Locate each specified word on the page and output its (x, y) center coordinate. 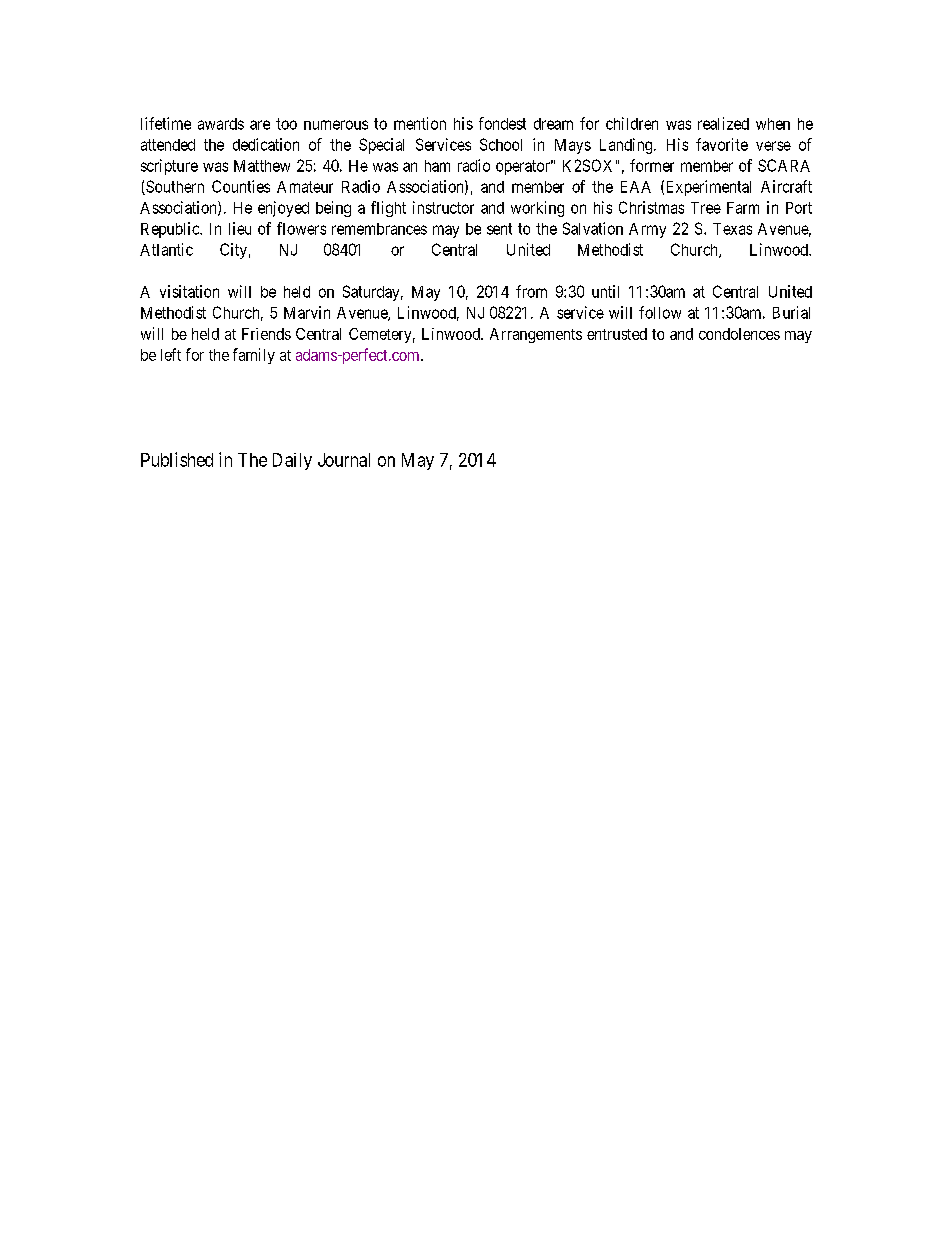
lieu (240, 228)
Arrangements (536, 335)
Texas (732, 229)
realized (723, 123)
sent (499, 229)
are (260, 125)
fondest (502, 123)
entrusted (617, 334)
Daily (292, 461)
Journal (344, 460)
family (254, 356)
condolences (739, 334)
